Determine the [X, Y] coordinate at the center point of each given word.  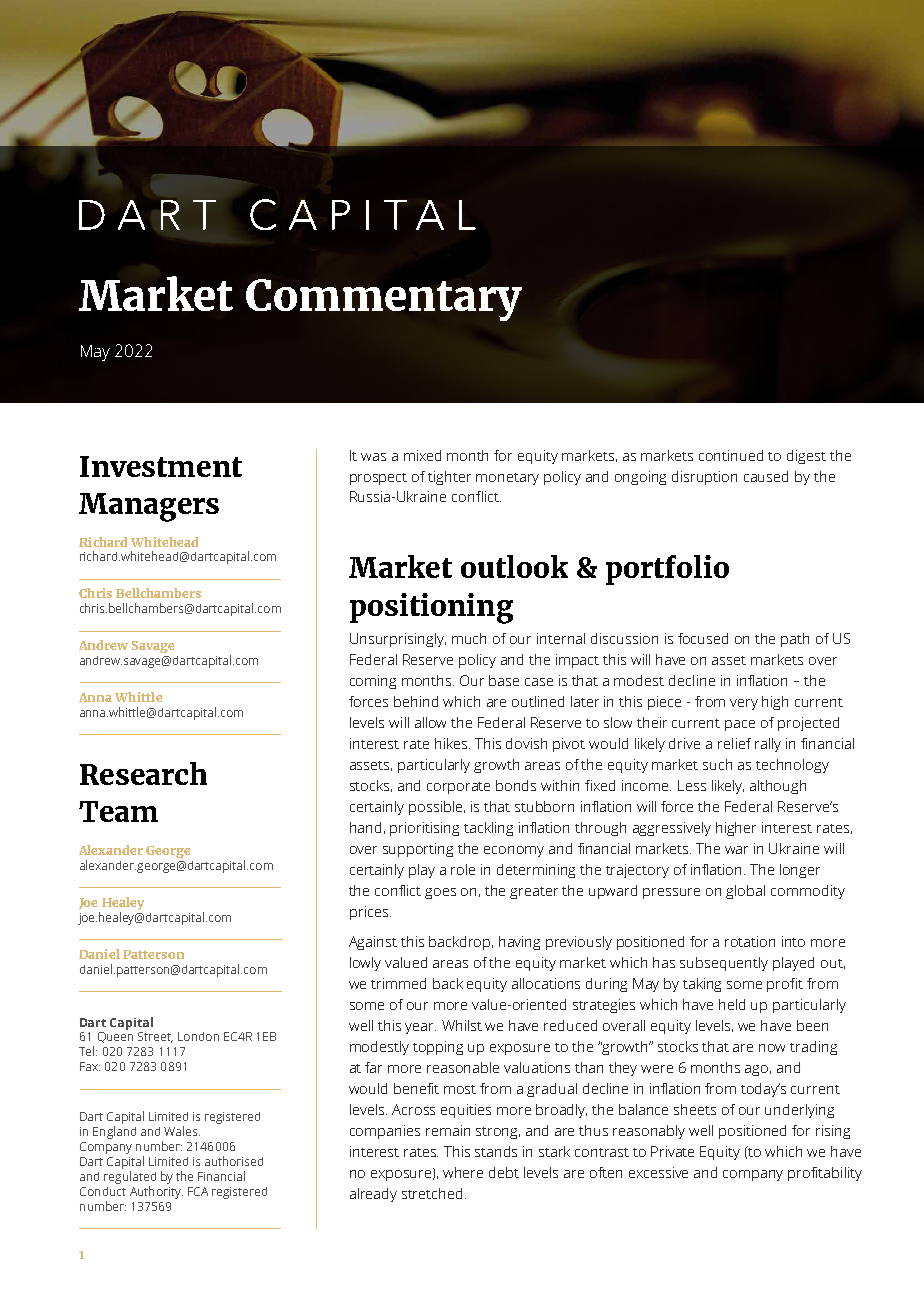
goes [440, 893]
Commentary [384, 300]
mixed [422, 455]
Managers [149, 507]
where [463, 1172]
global [745, 892]
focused [703, 638]
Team [118, 811]
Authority [156, 1192]
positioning [431, 608]
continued [731, 455]
